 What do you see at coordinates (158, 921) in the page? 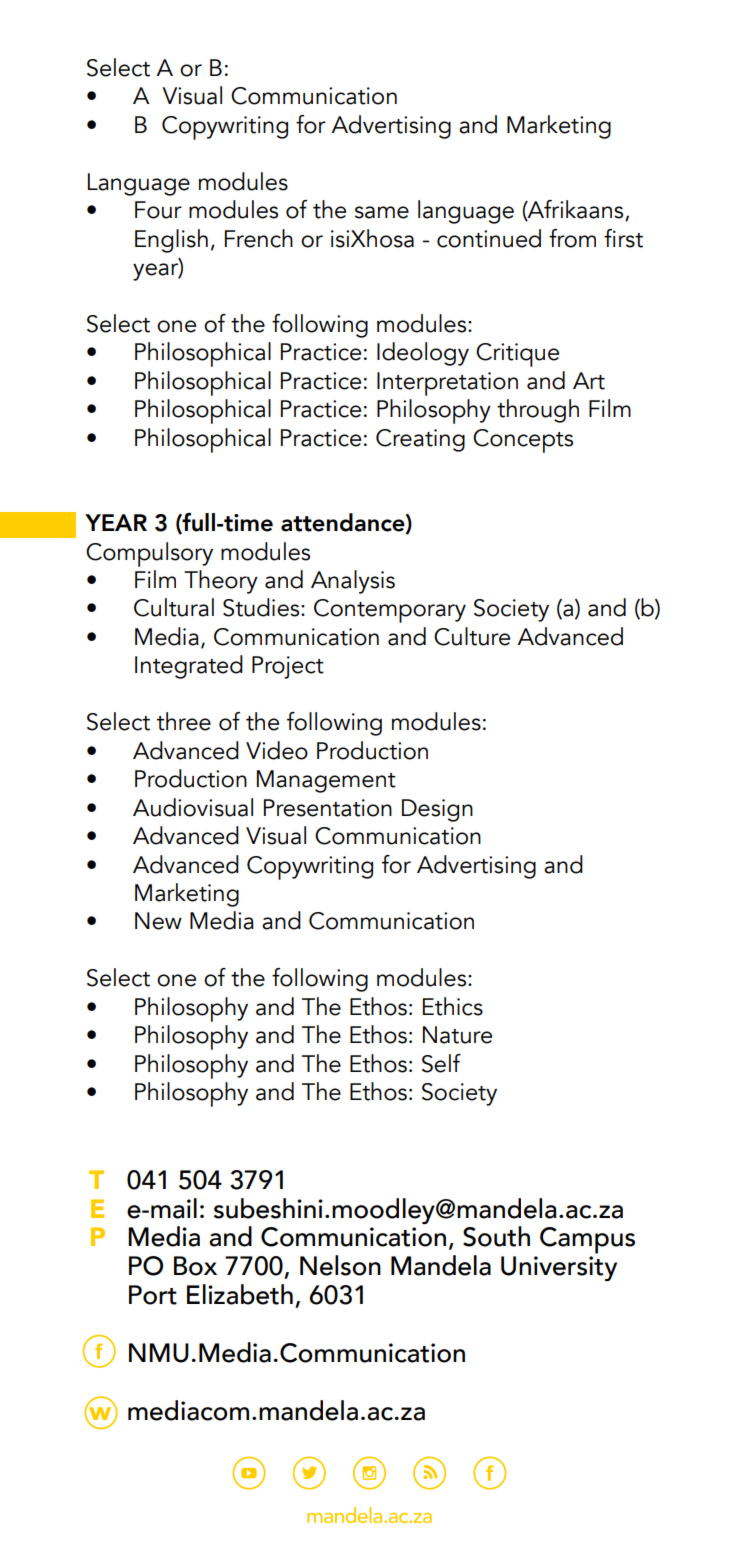
I see `New` at bounding box center [158, 921].
